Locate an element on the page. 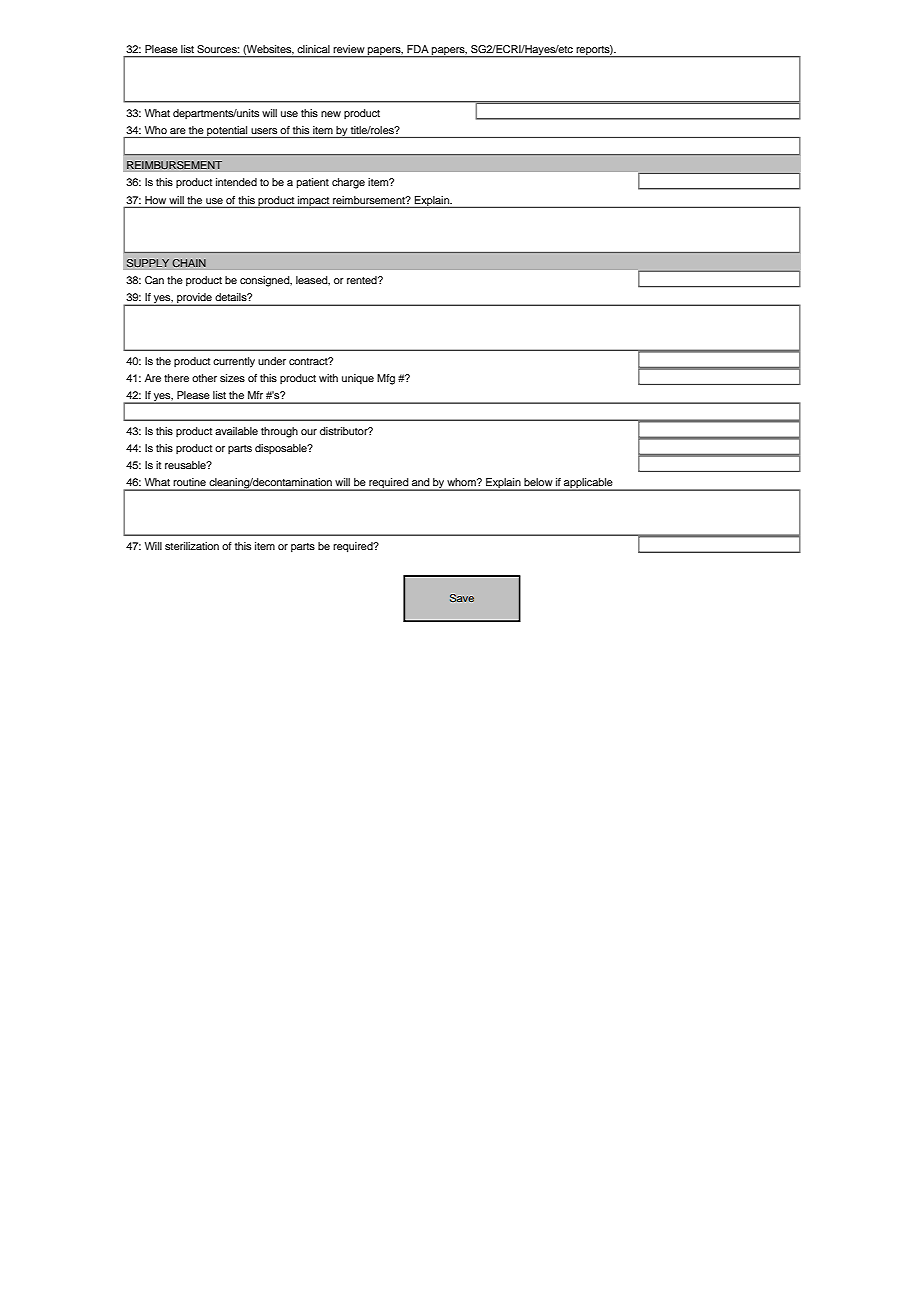 The height and width of the document is (1308, 924). sterilization is located at coordinates (192, 546).
